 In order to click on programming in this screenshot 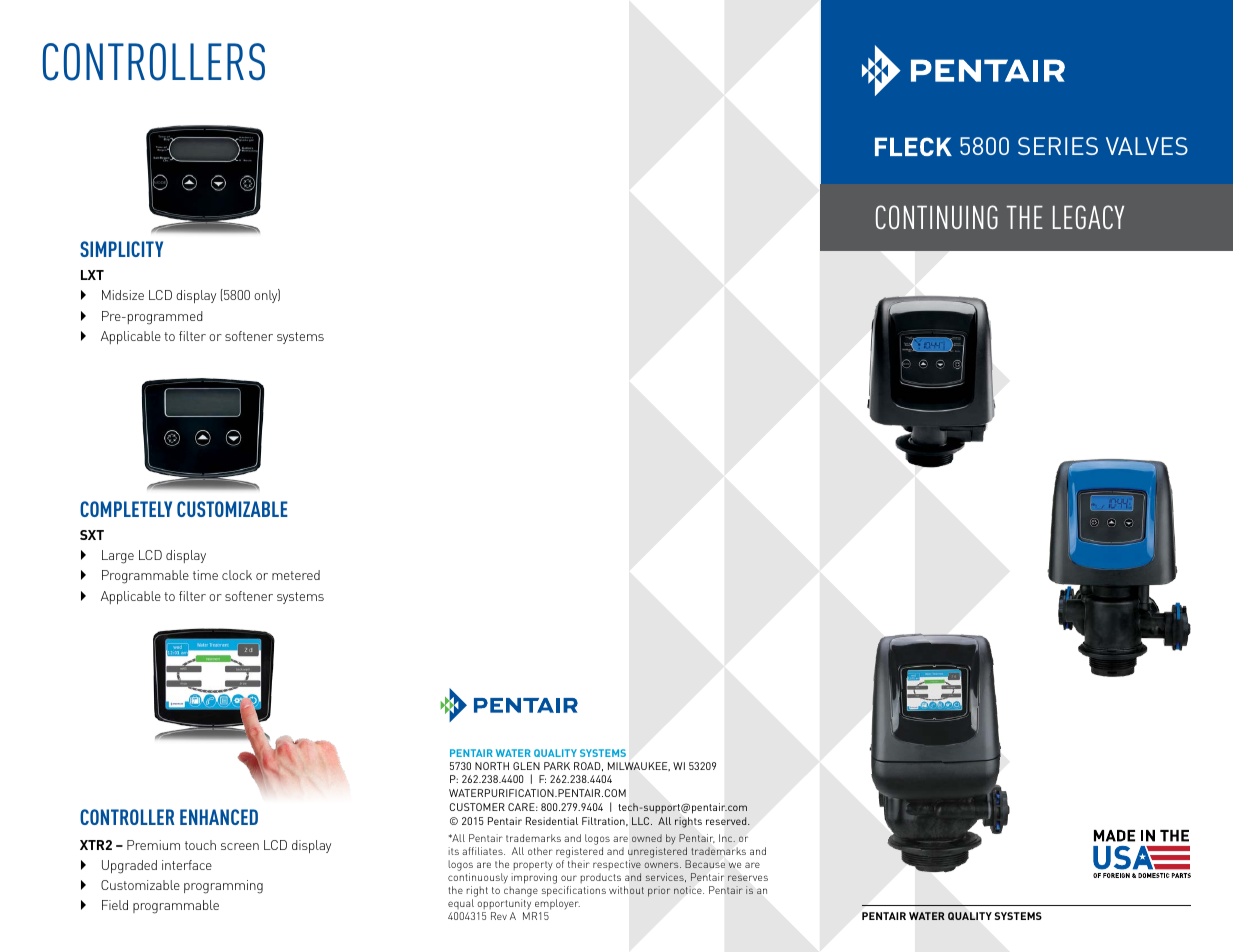, I will do `click(223, 887)`.
